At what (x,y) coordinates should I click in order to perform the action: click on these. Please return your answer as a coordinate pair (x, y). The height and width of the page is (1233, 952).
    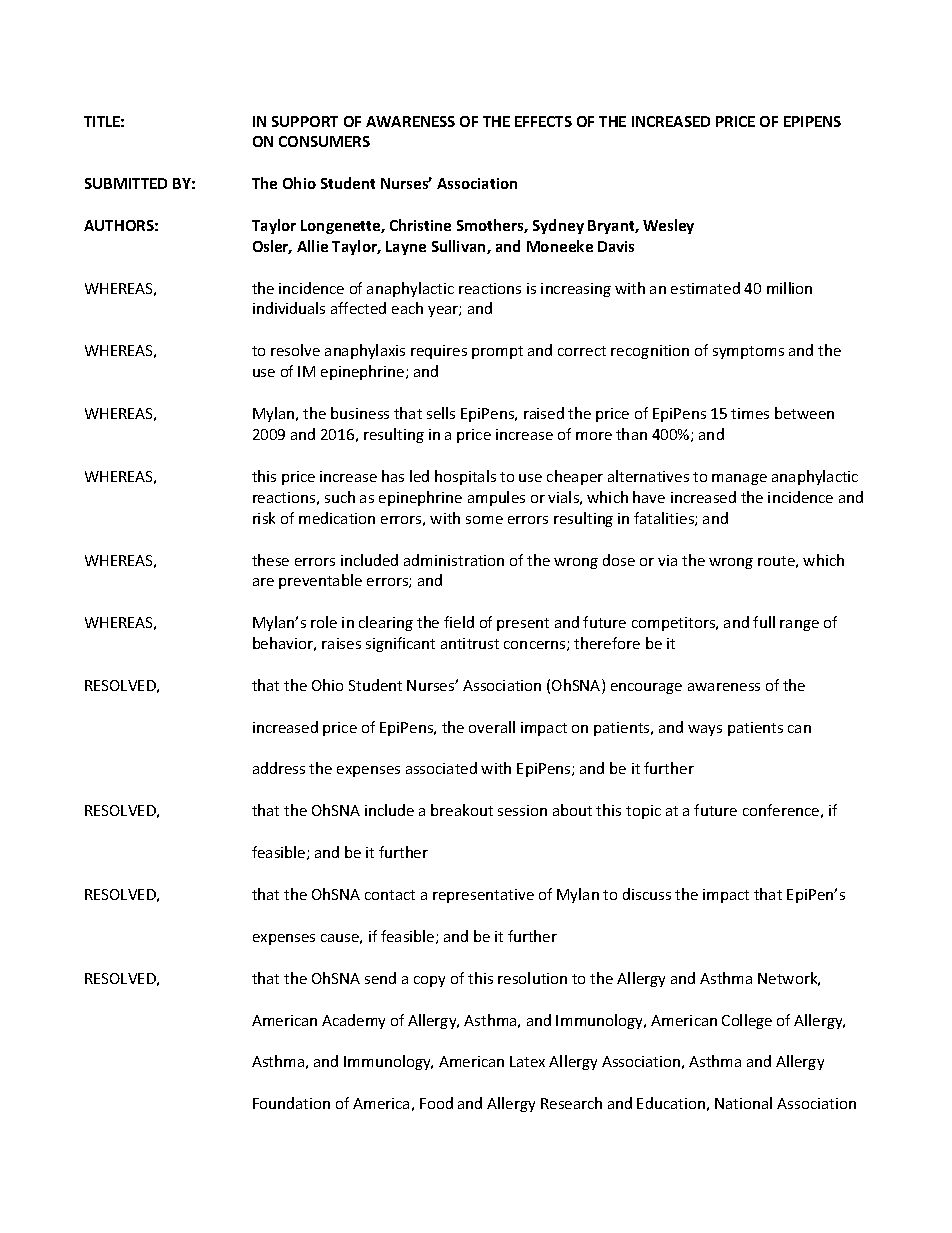
    Looking at the image, I should click on (270, 560).
